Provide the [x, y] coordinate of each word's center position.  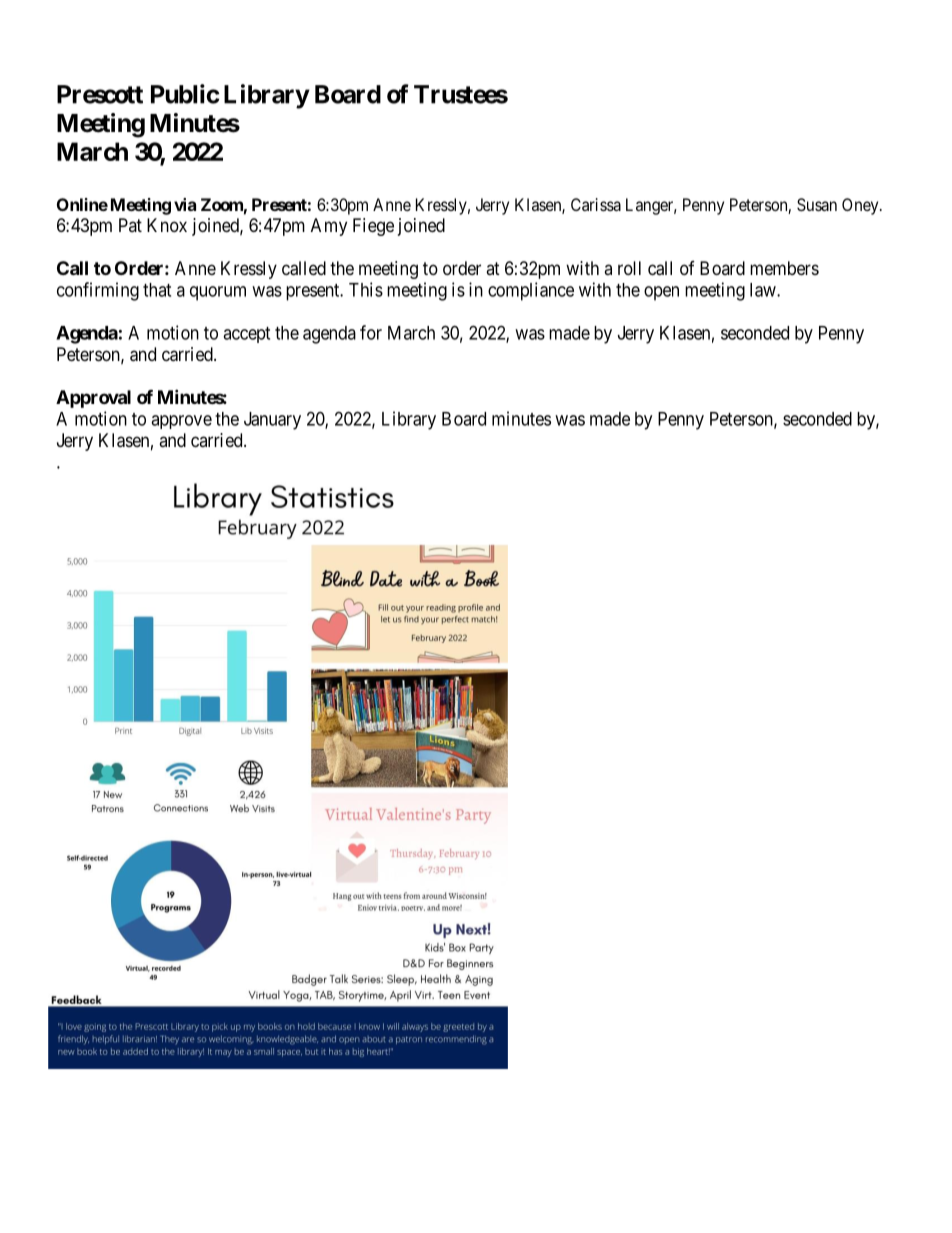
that [157, 290]
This [366, 289]
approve [181, 422]
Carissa [596, 204]
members [784, 268]
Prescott [100, 94]
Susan [817, 204]
